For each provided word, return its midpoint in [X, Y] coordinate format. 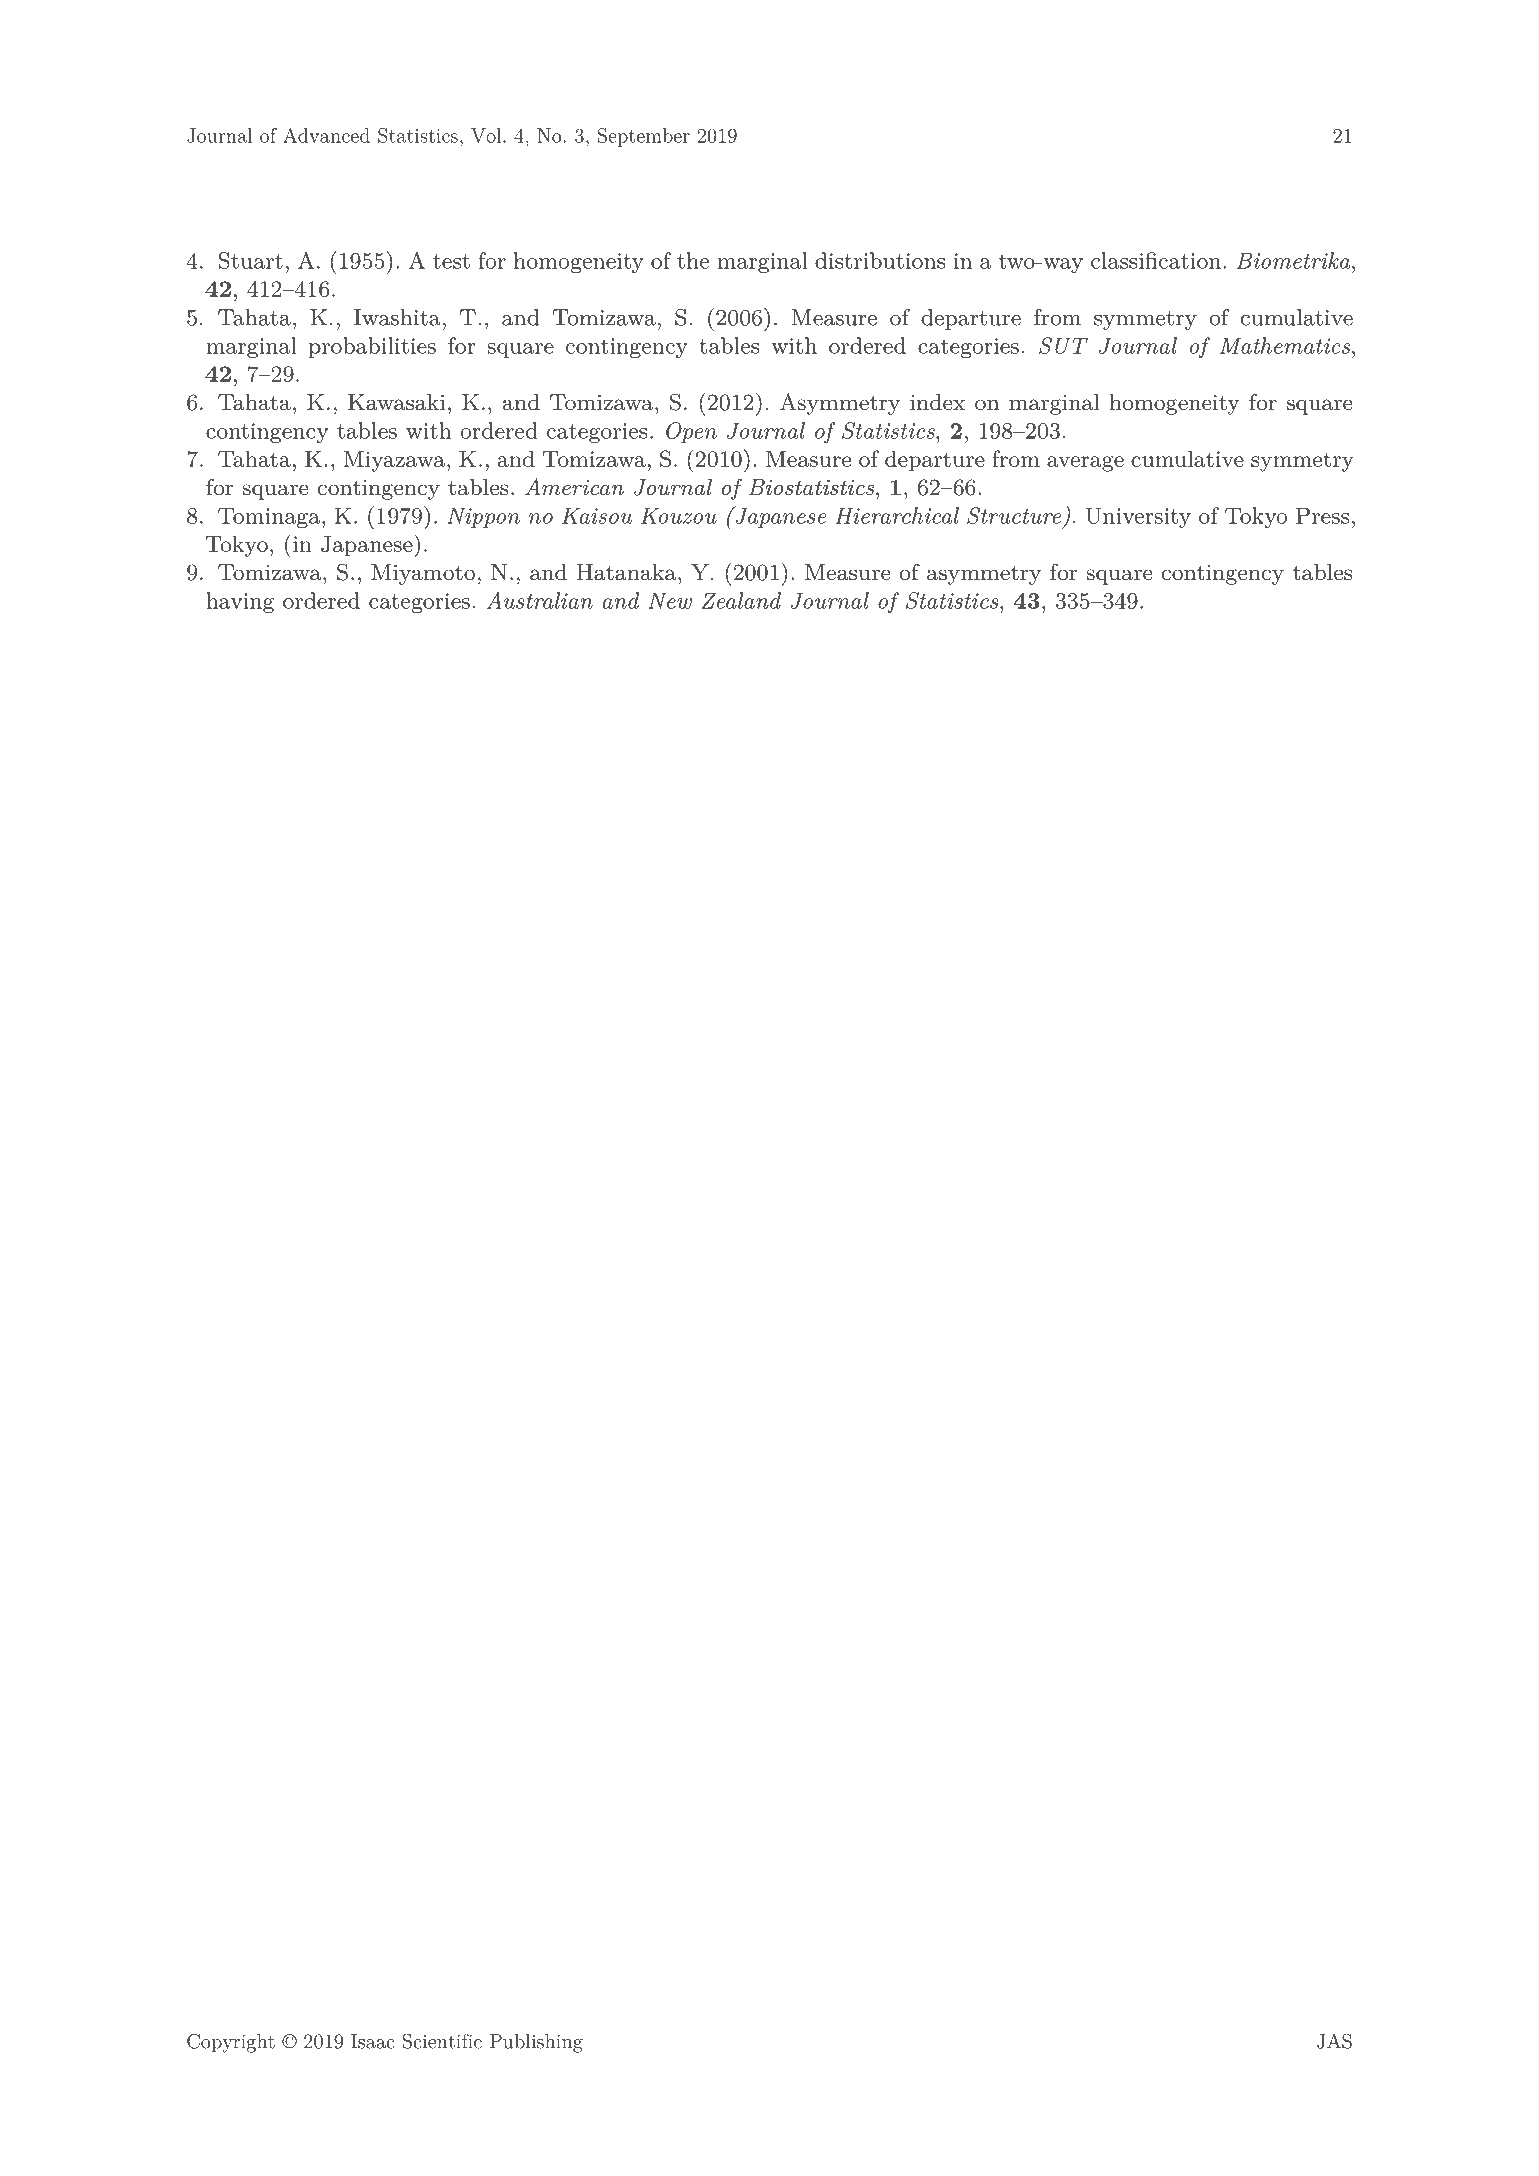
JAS [1334, 2041]
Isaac [372, 2041]
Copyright [231, 2043]
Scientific [442, 2041]
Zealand [741, 600]
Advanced [326, 135]
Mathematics [1285, 345]
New [670, 600]
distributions [880, 260]
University [1138, 518]
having [240, 603]
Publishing [536, 2043]
